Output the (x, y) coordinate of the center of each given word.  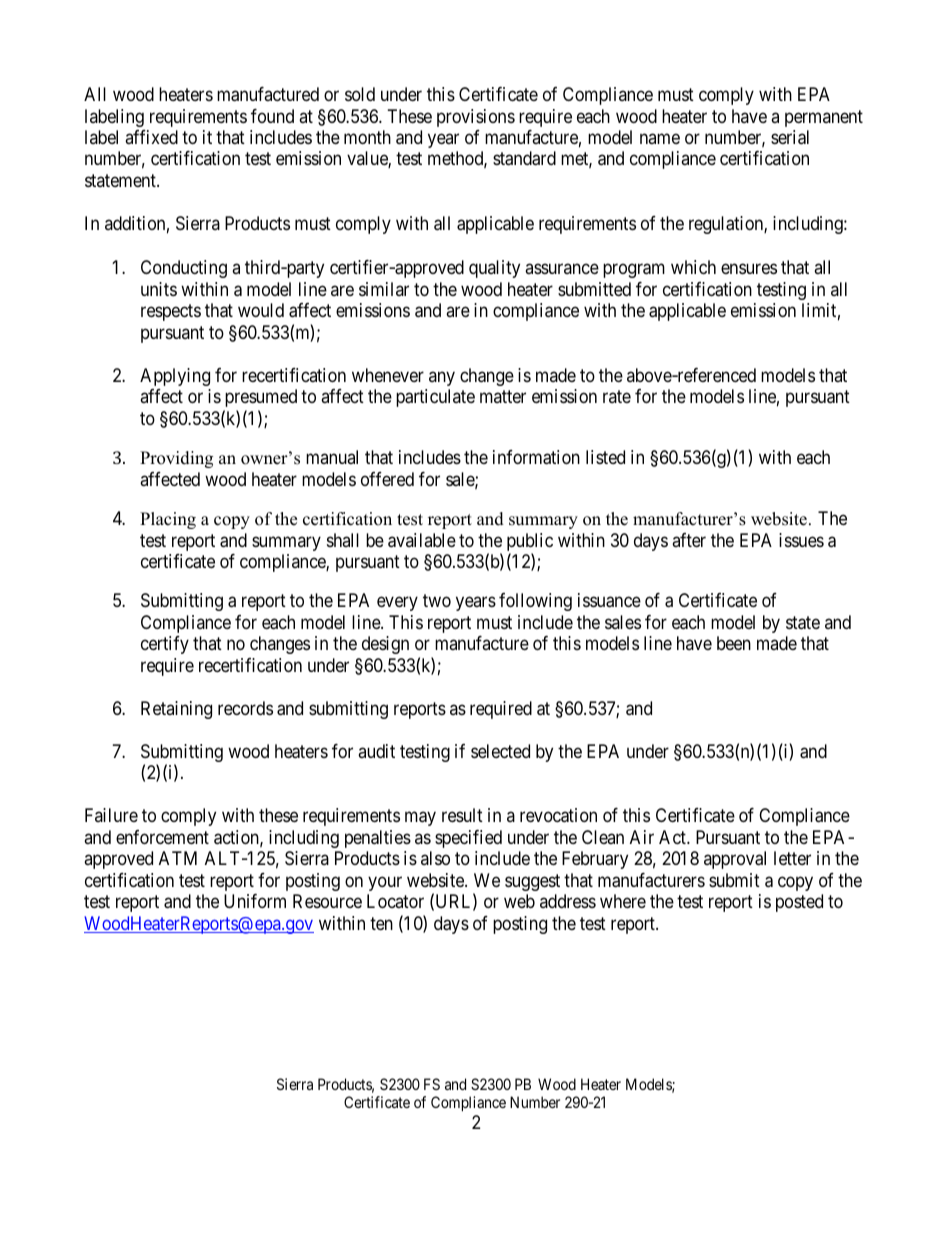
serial (790, 137)
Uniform (255, 901)
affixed (151, 137)
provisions (476, 118)
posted (799, 903)
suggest (532, 882)
